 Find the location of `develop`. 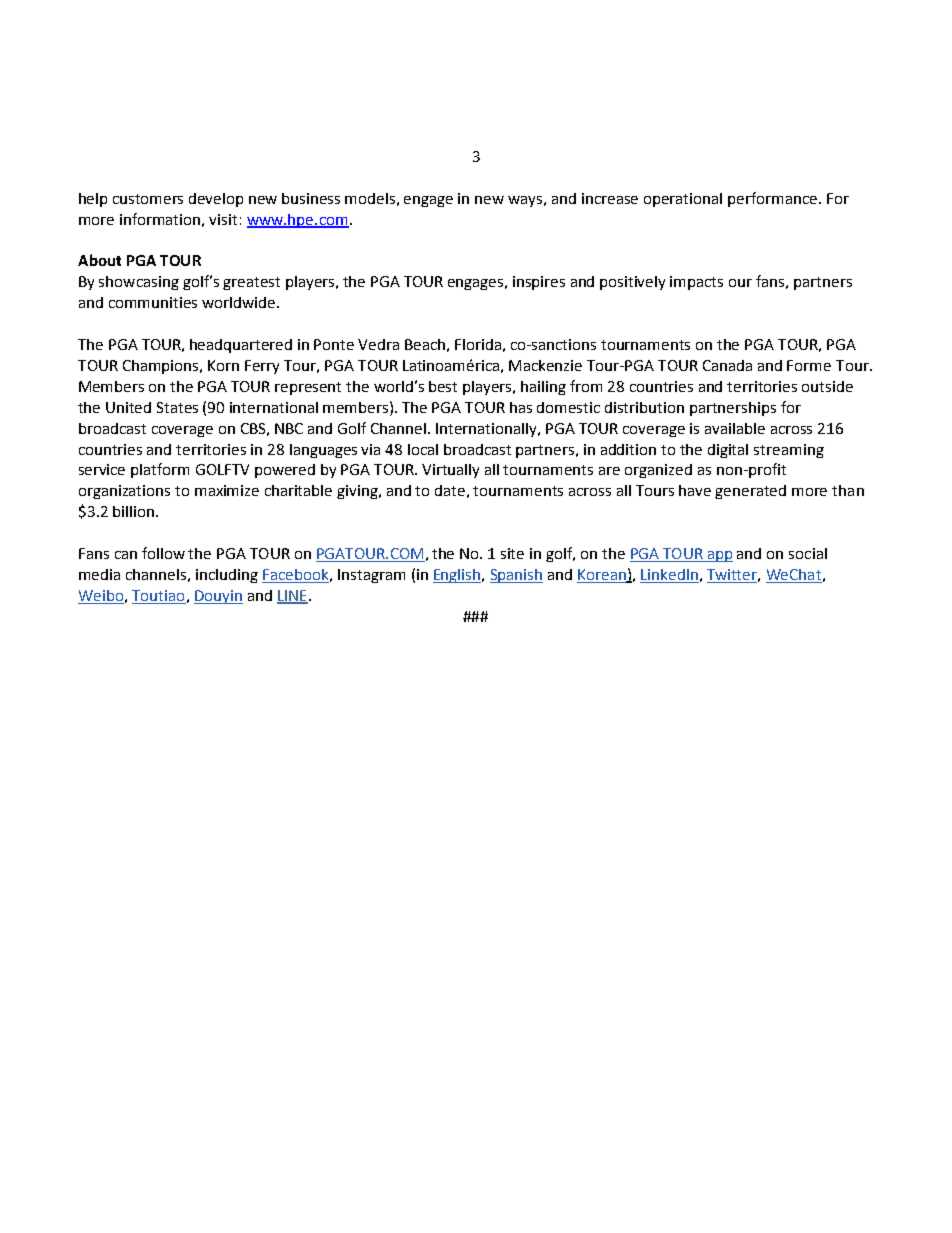

develop is located at coordinates (216, 200).
